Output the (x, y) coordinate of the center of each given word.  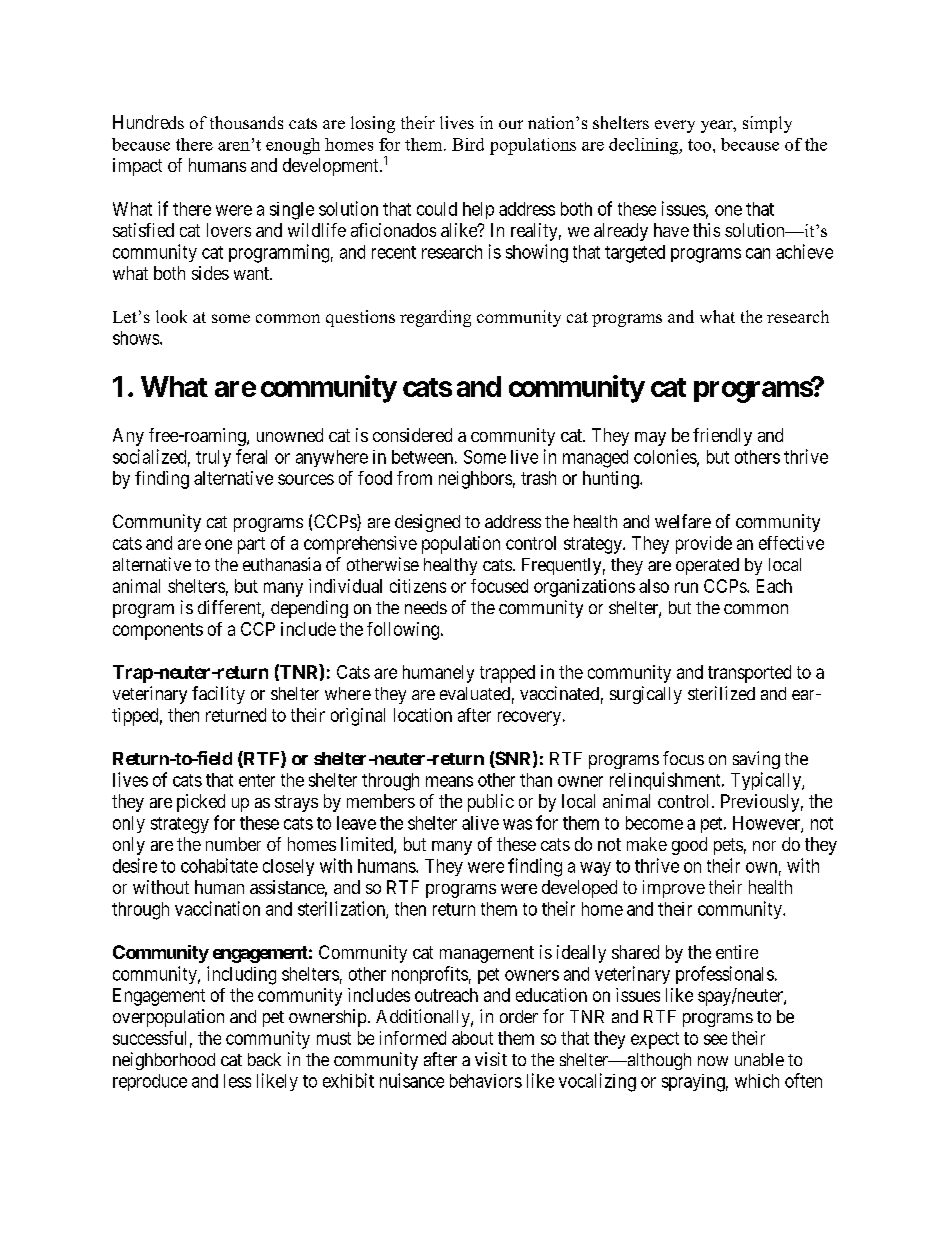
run (686, 587)
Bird (468, 144)
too (699, 145)
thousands (246, 122)
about (472, 1038)
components (158, 631)
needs (426, 607)
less (237, 1081)
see (715, 1039)
